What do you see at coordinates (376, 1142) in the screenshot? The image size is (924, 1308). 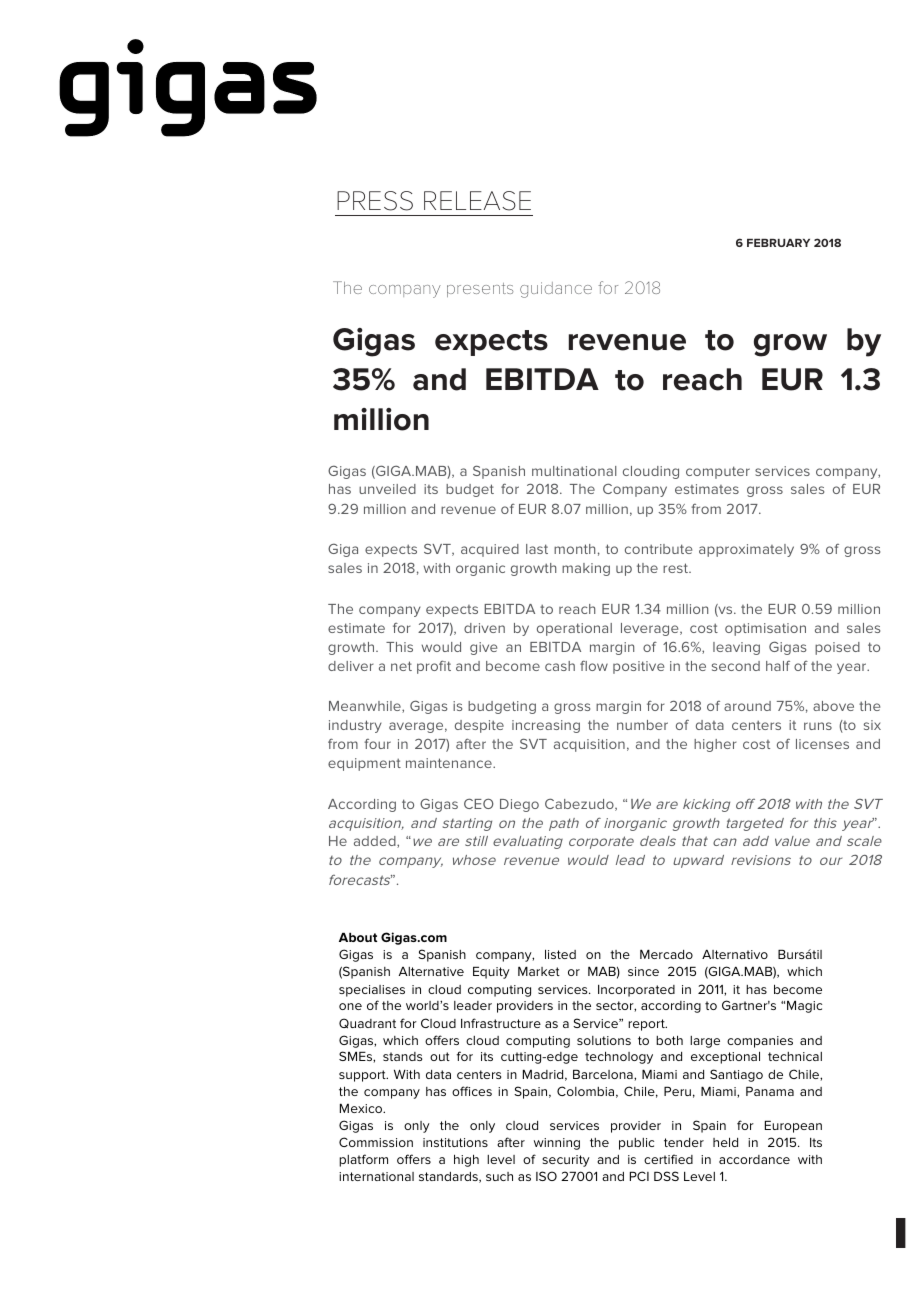 I see `Commission` at bounding box center [376, 1142].
